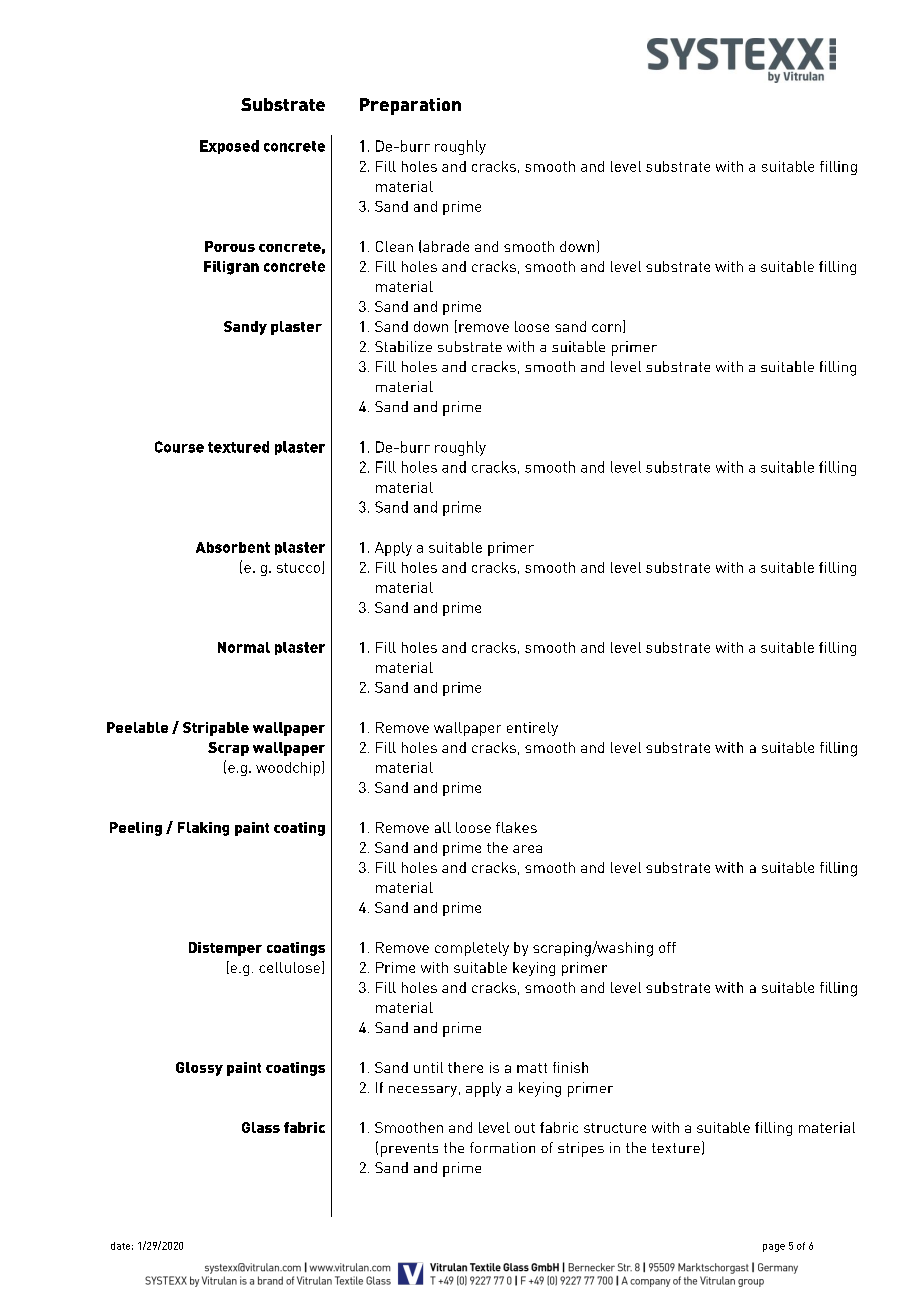  I want to click on corn, so click(606, 328).
